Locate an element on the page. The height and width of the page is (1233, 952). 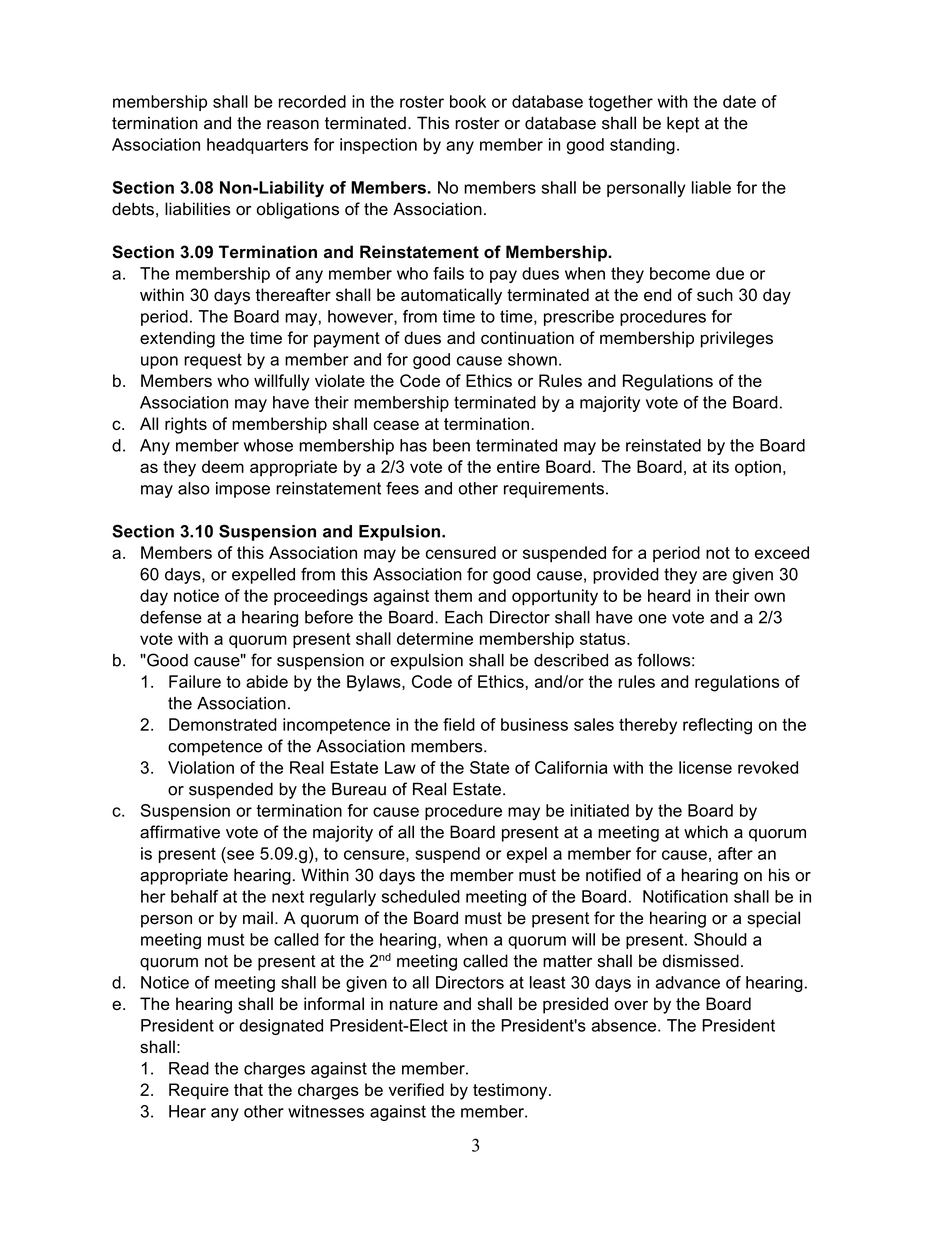
absence is located at coordinates (624, 1025).
